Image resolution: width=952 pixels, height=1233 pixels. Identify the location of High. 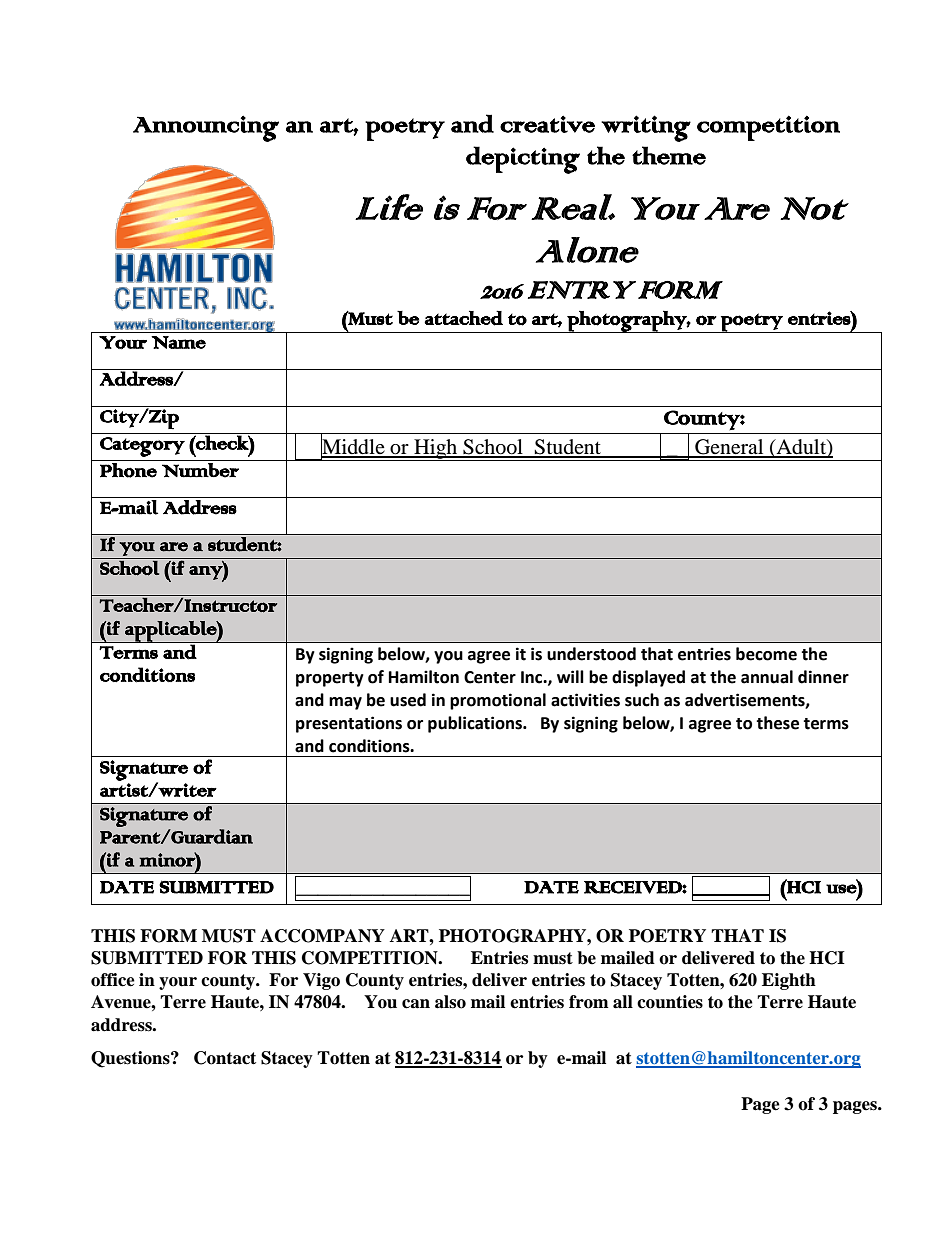
(436, 450).
